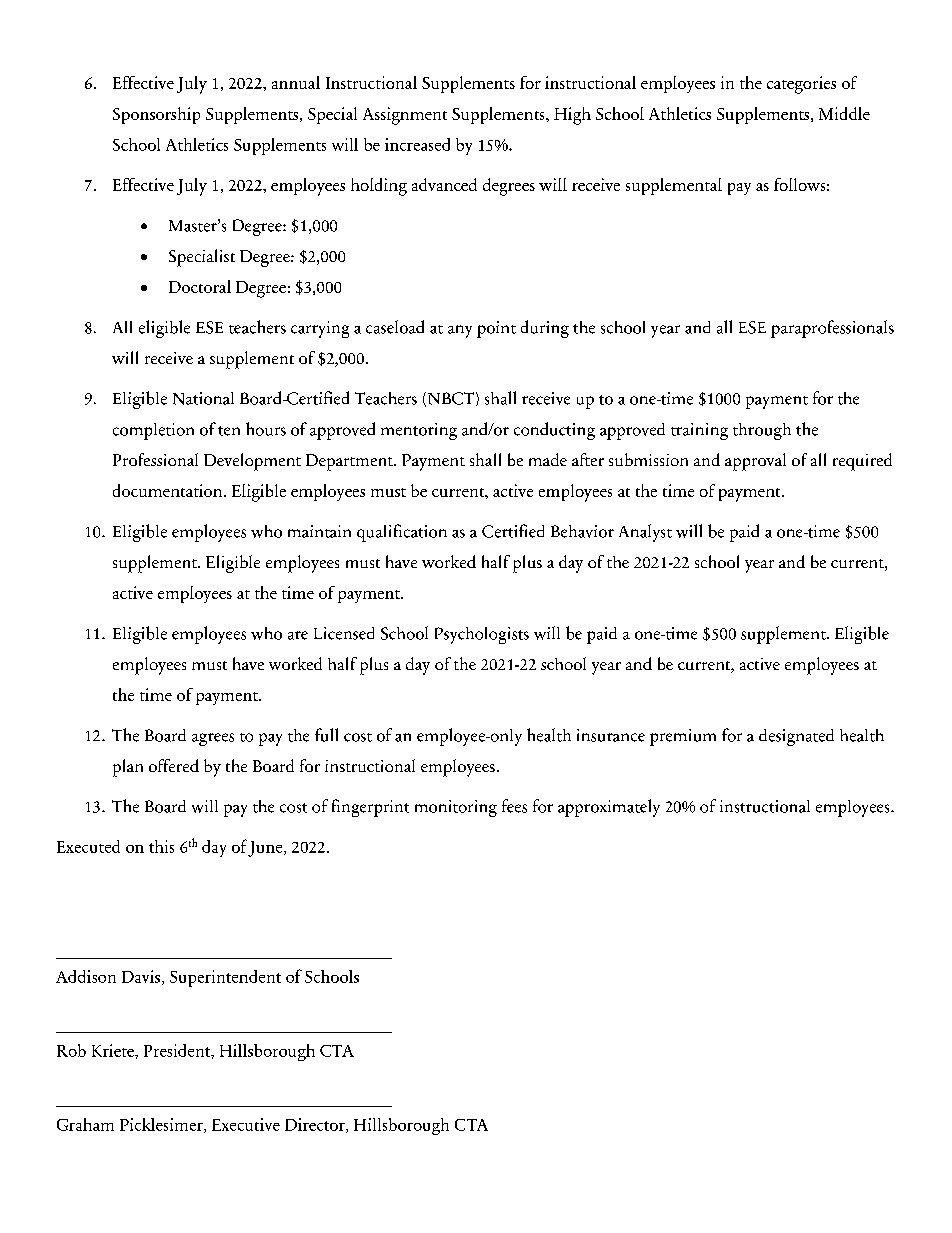 The height and width of the document is (1233, 952). I want to click on through, so click(762, 431).
